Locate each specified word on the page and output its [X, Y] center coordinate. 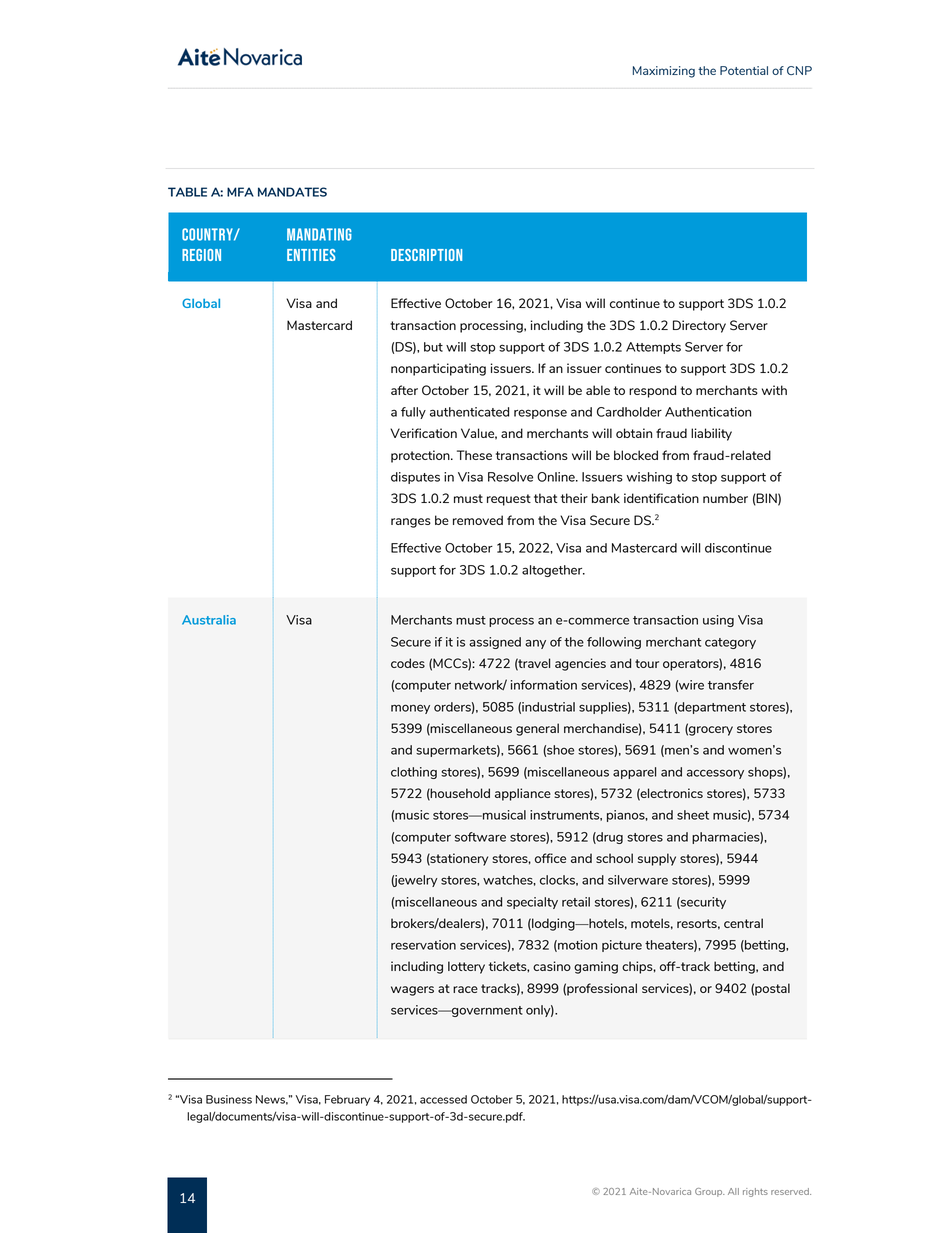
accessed [443, 1099]
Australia [209, 620]
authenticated [469, 412]
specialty [532, 903]
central [743, 923]
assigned [495, 643]
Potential [744, 70]
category [730, 643]
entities [311, 255]
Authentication [708, 412]
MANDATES [292, 192]
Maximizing [664, 72]
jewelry [414, 881]
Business [229, 1099]
